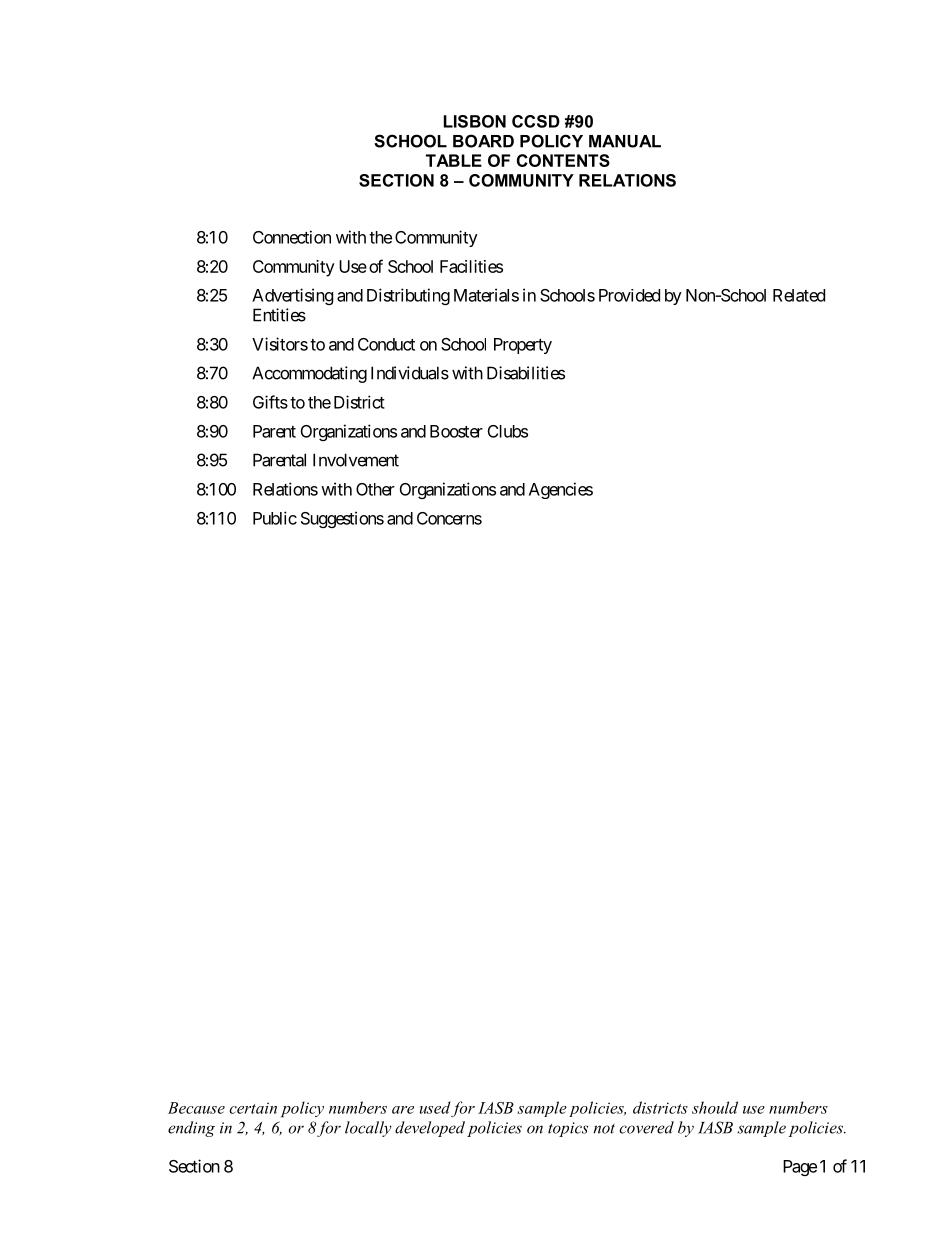  I want to click on Booster, so click(456, 431).
